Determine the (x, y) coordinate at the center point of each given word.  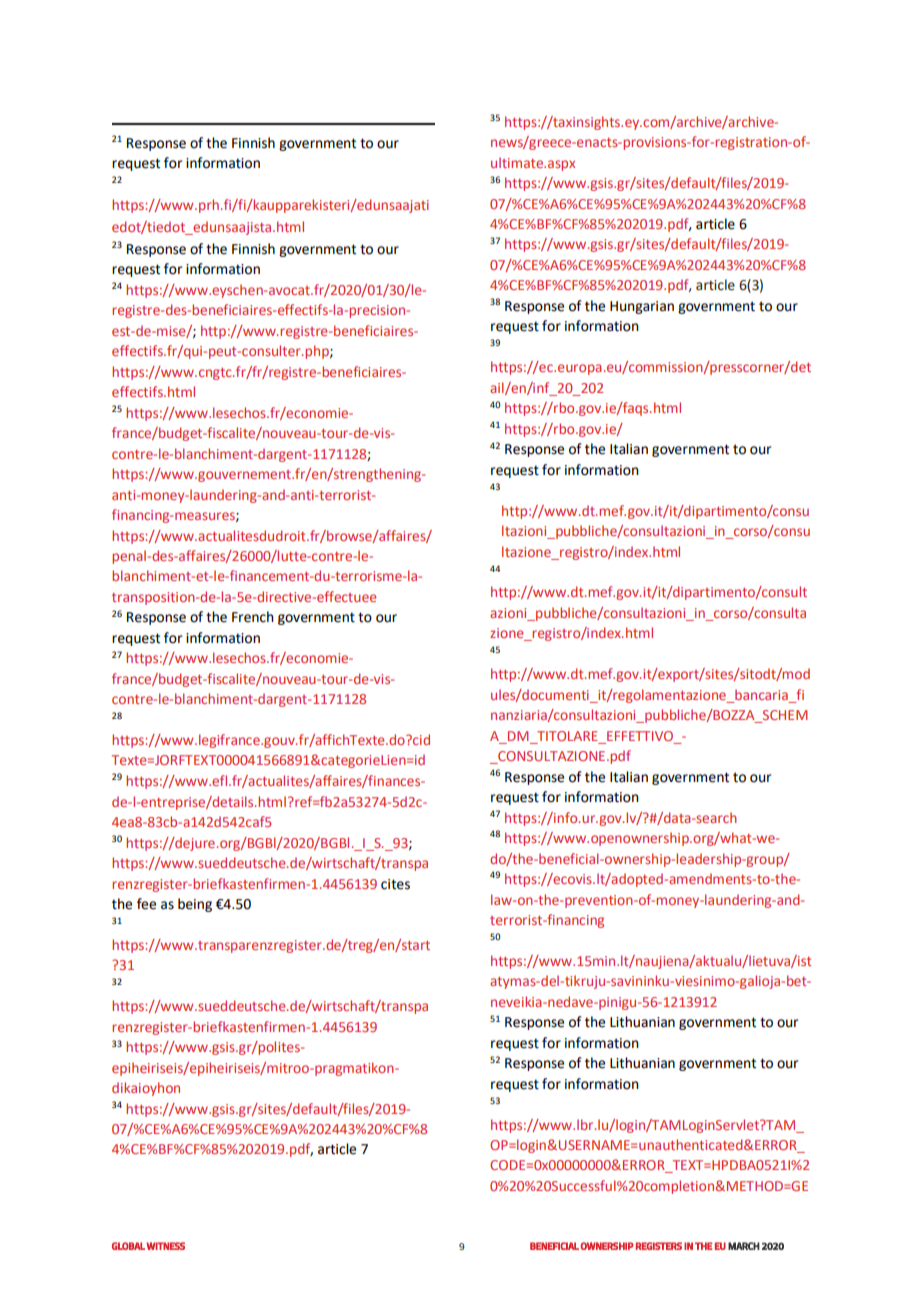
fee (146, 904)
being (195, 905)
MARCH (744, 1246)
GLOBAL (128, 1246)
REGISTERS (659, 1246)
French (253, 617)
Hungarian (642, 307)
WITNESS (166, 1246)
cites (395, 884)
